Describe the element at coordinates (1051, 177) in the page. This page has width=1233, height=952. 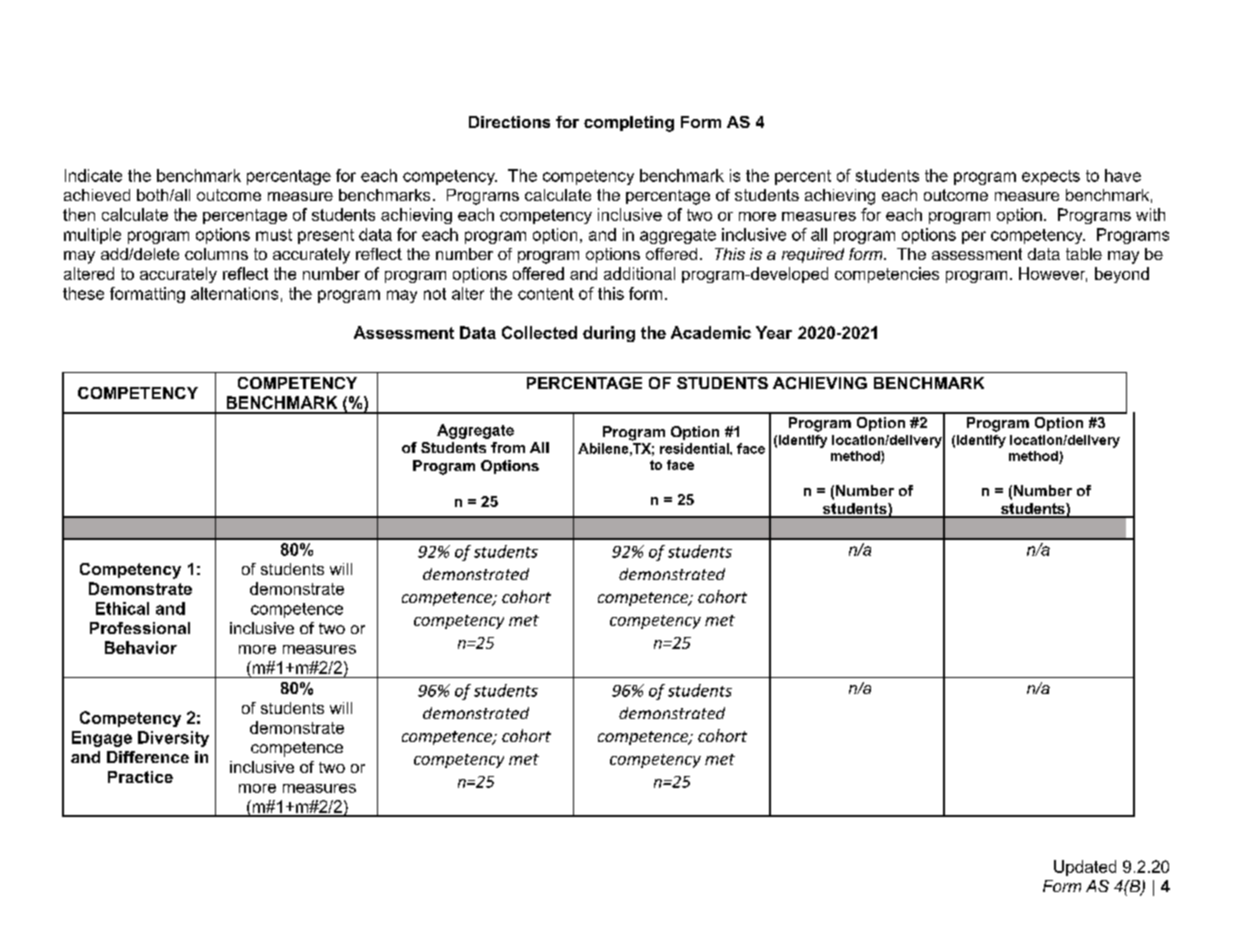
I see `expects` at that location.
